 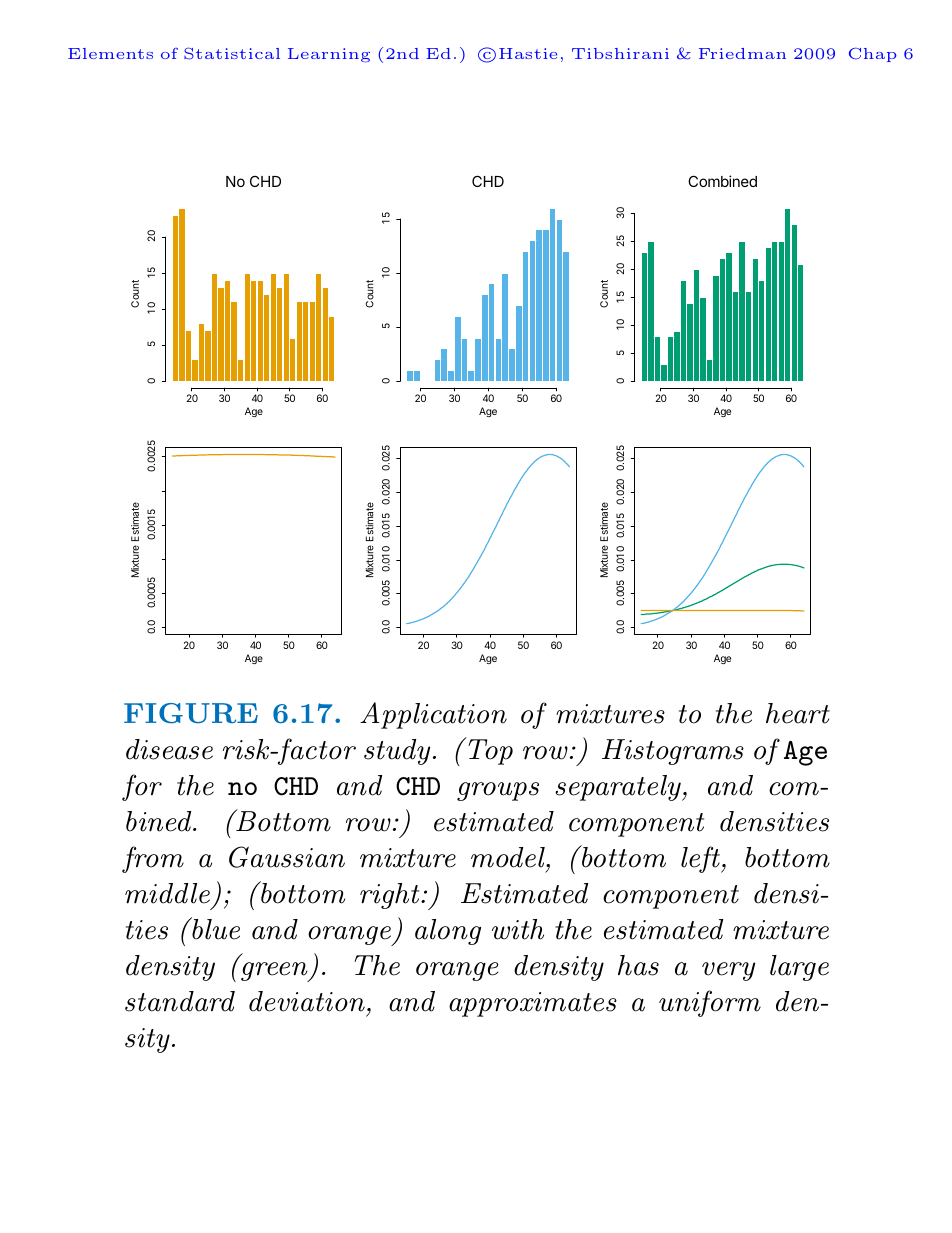 I want to click on standard, so click(x=180, y=1001).
